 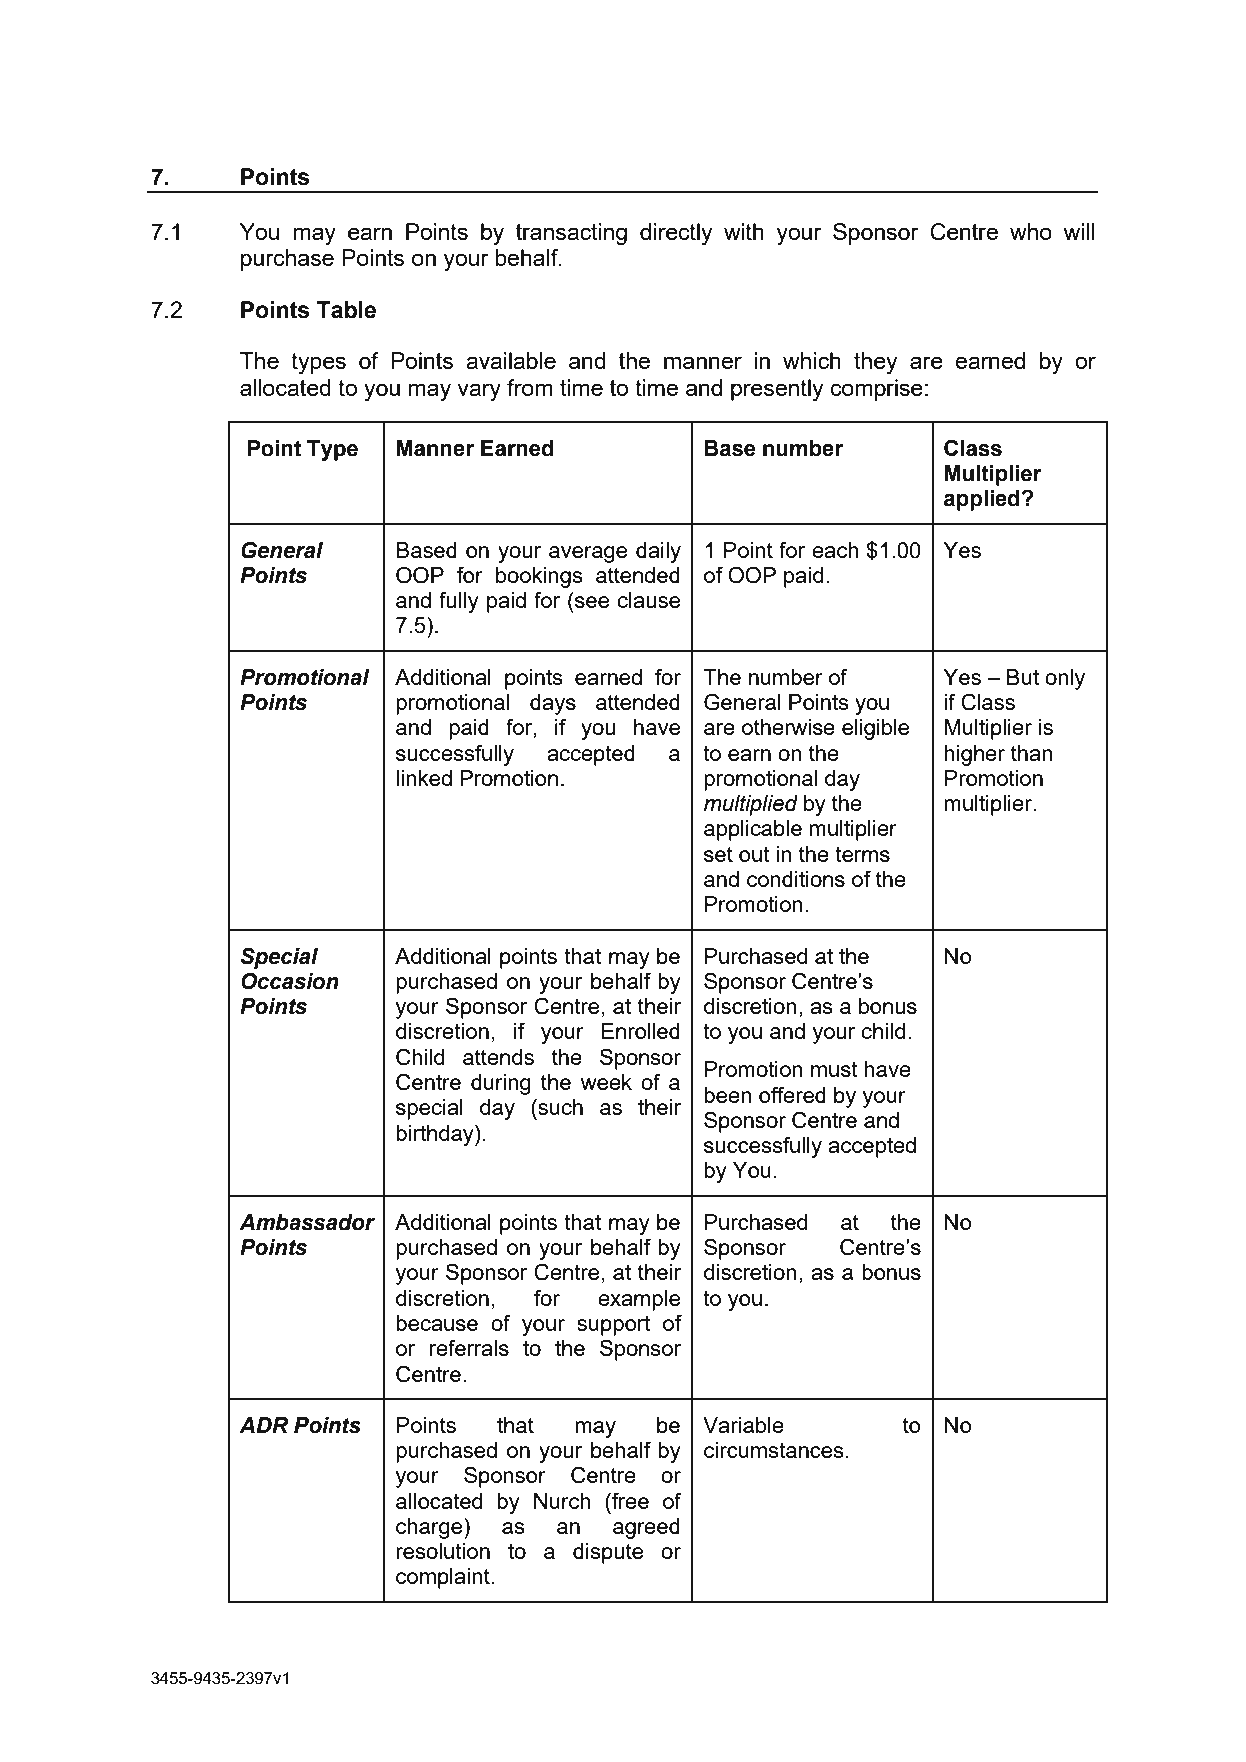 What do you see at coordinates (834, 1069) in the screenshot?
I see `must` at bounding box center [834, 1069].
